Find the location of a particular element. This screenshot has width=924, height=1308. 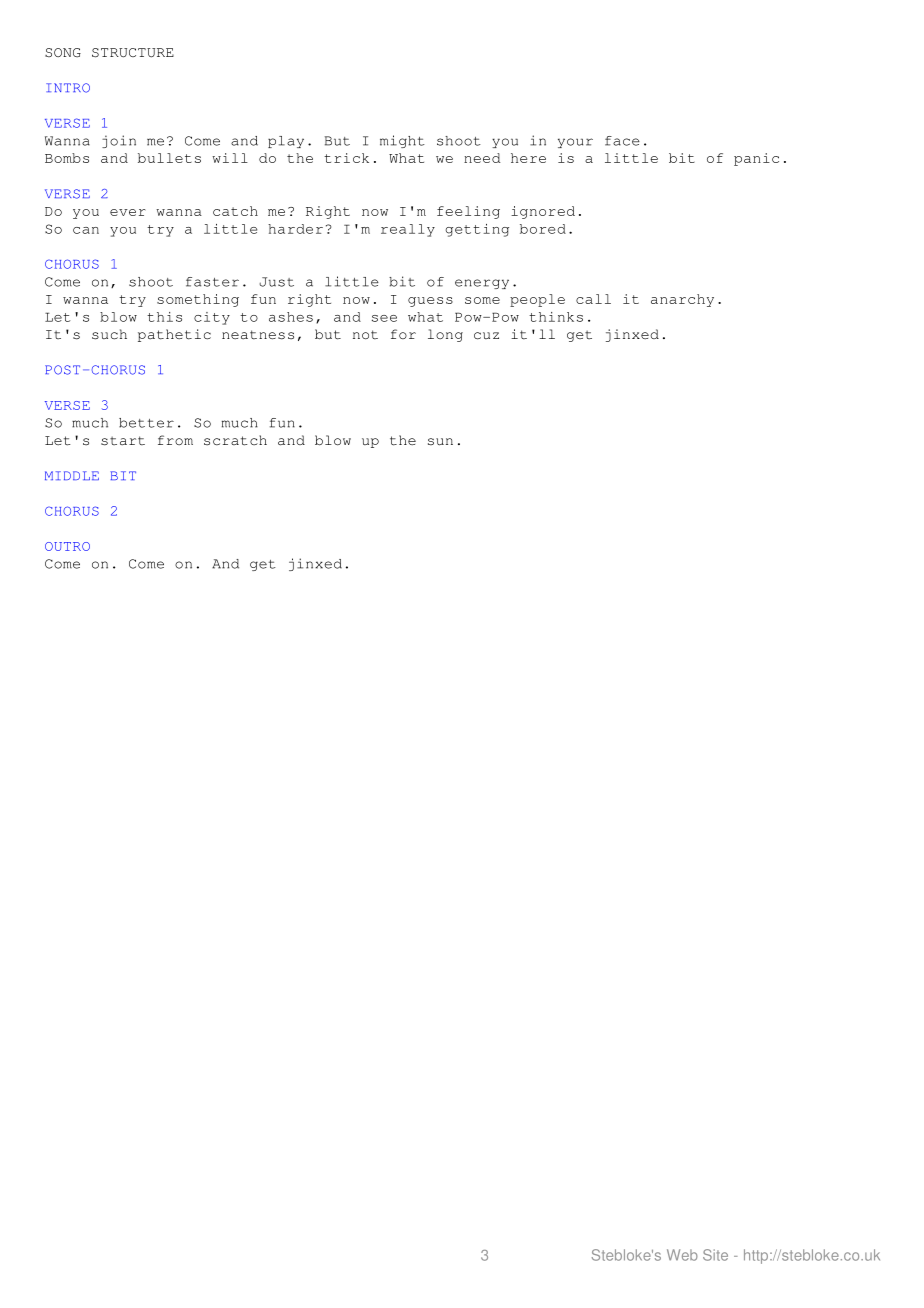

Web is located at coordinates (682, 1255).
